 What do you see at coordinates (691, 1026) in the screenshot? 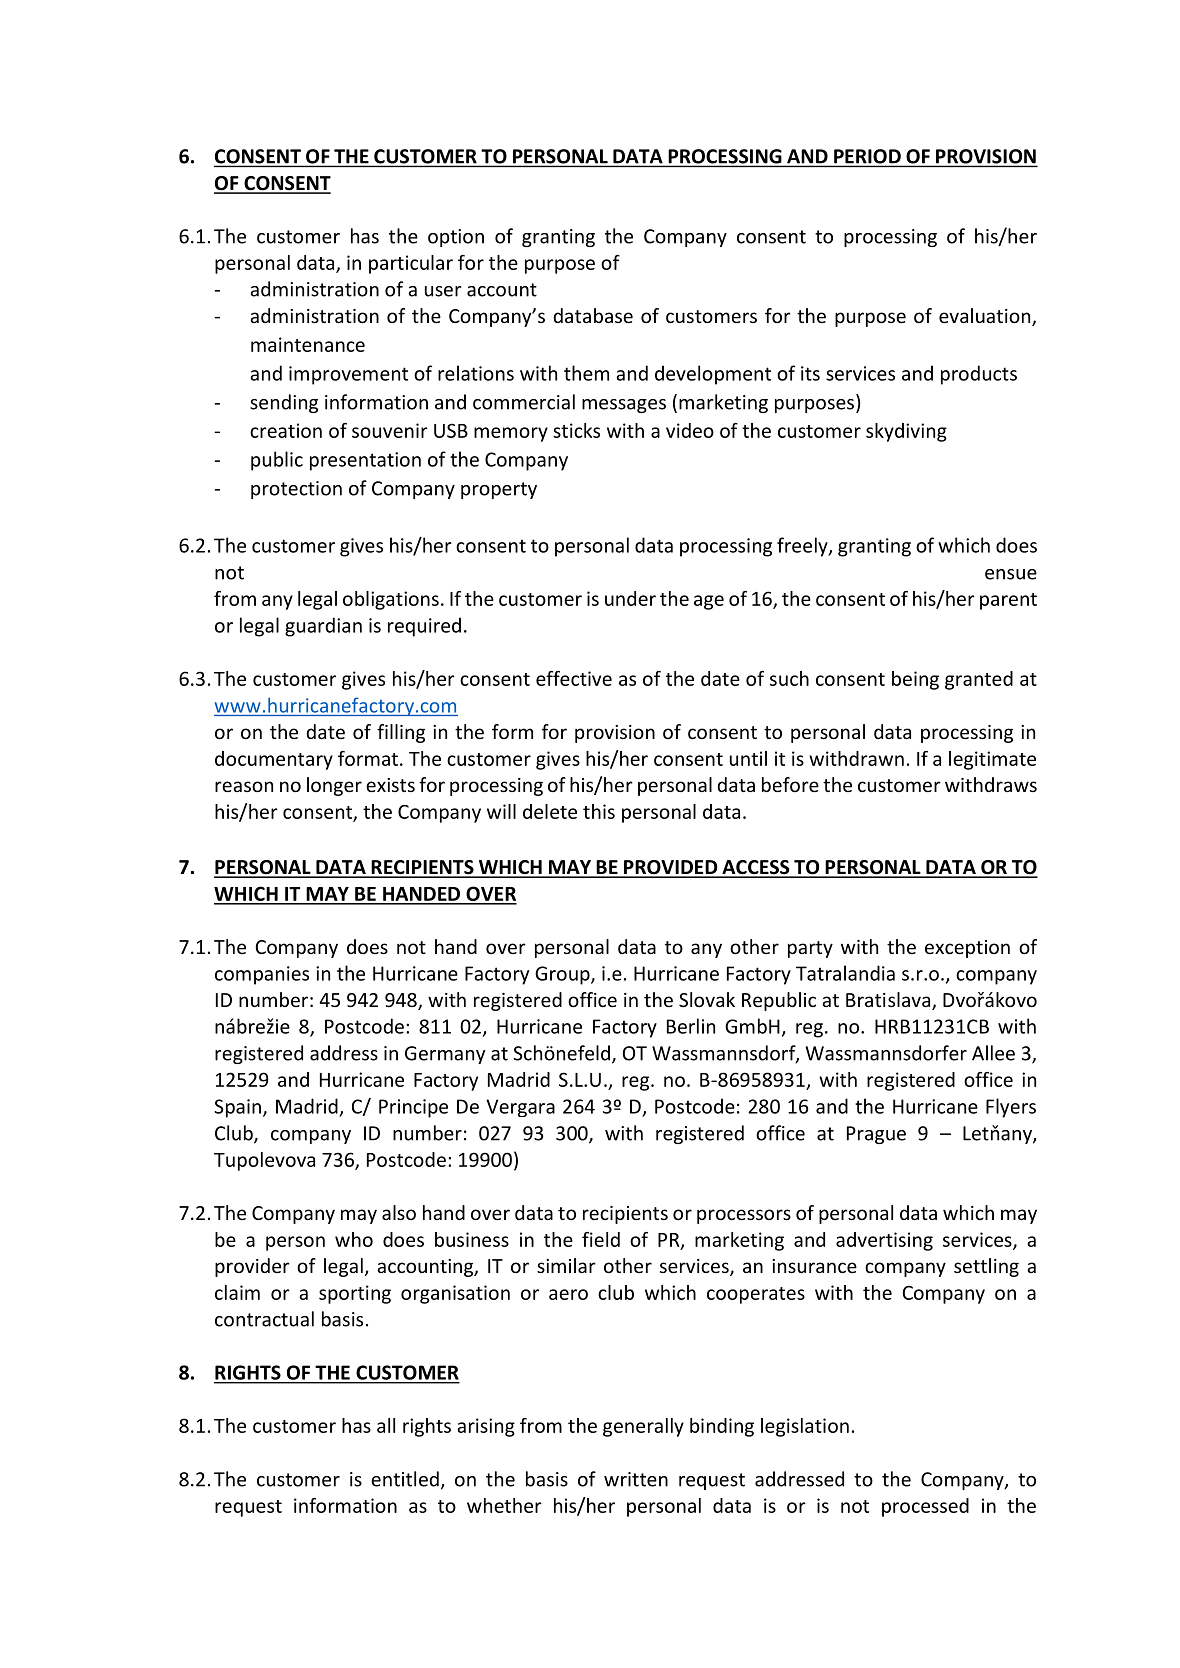
I see `Berlin` at bounding box center [691, 1026].
